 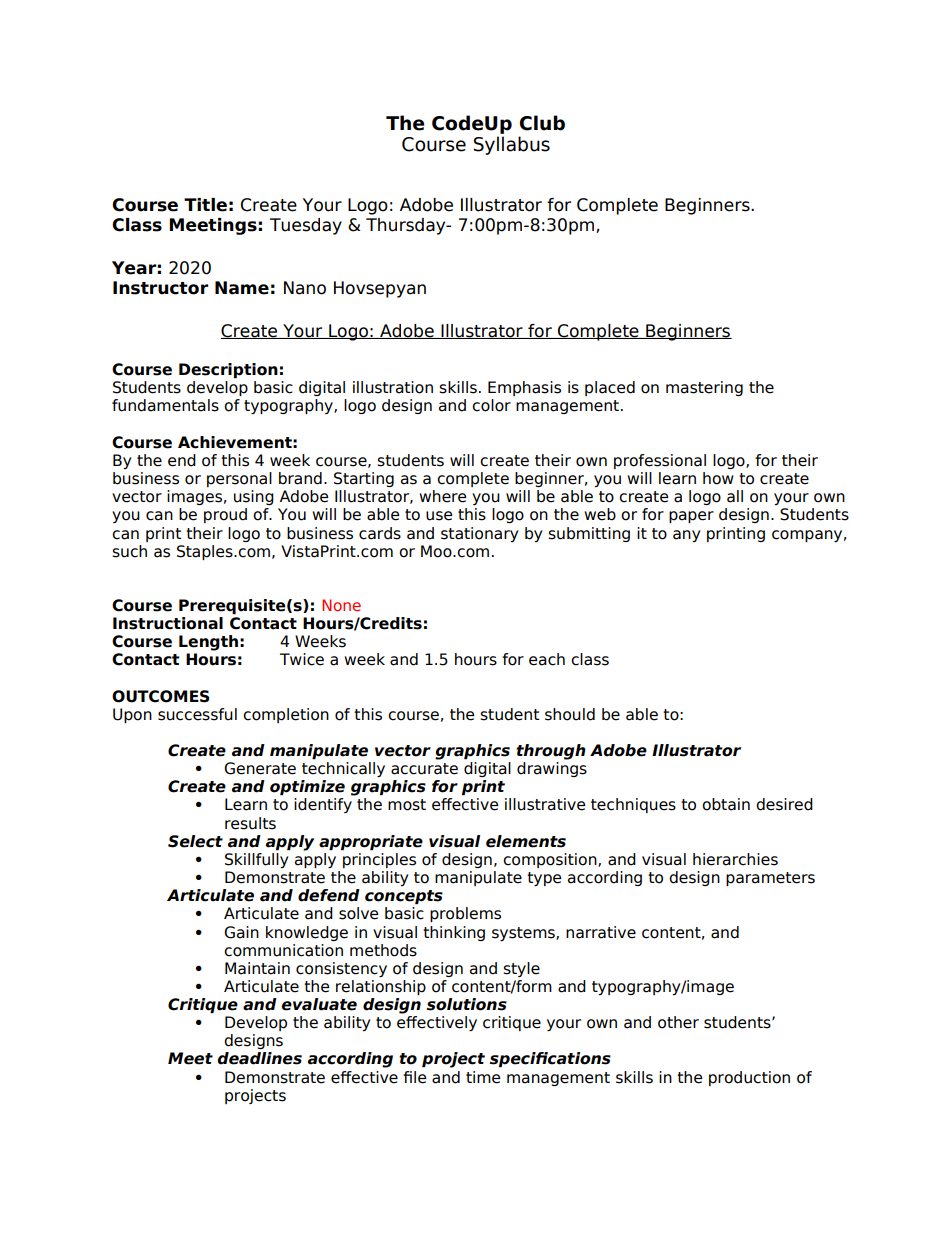 I want to click on successful, so click(x=197, y=714).
